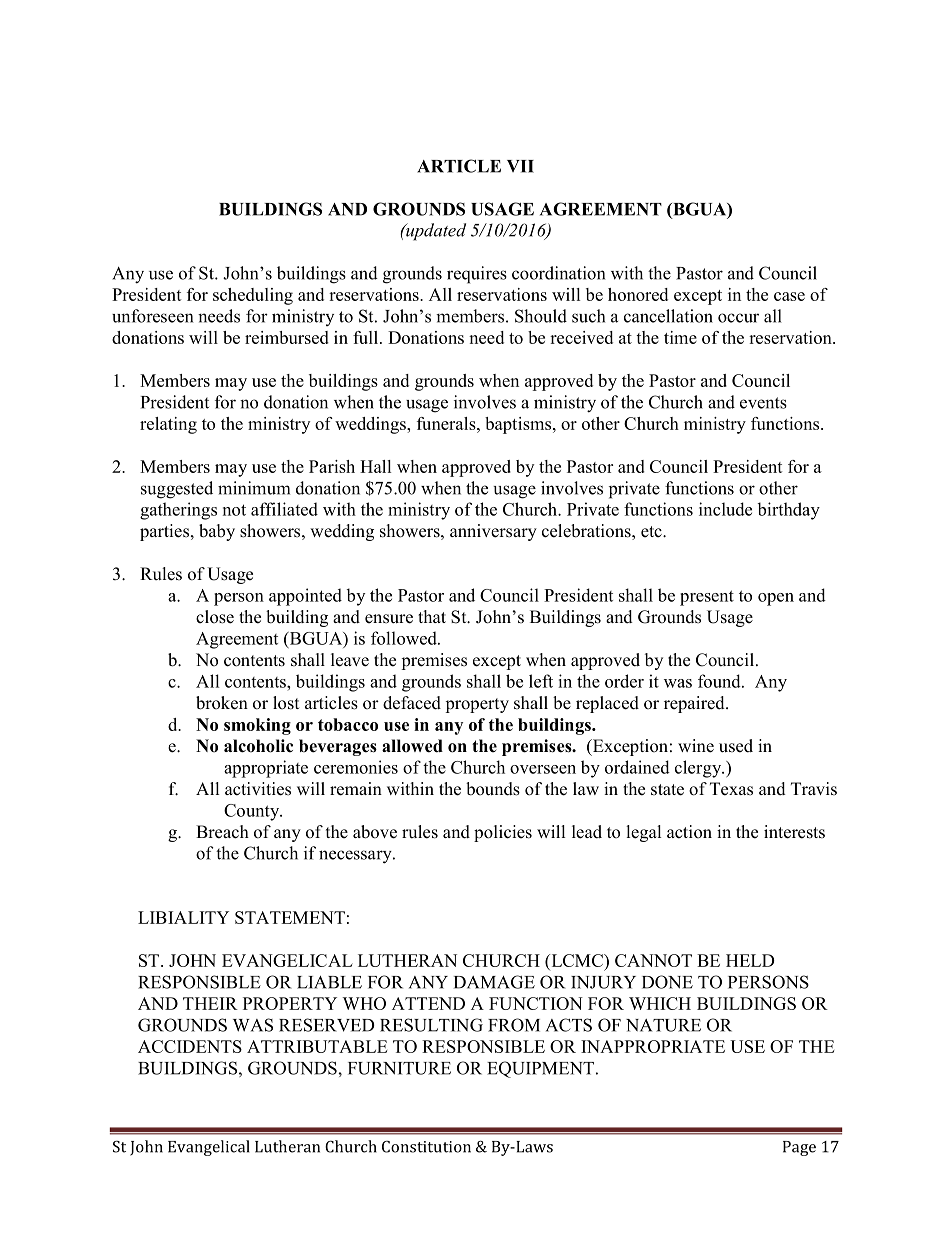  Describe the element at coordinates (520, 166) in the screenshot. I see `VII` at that location.
